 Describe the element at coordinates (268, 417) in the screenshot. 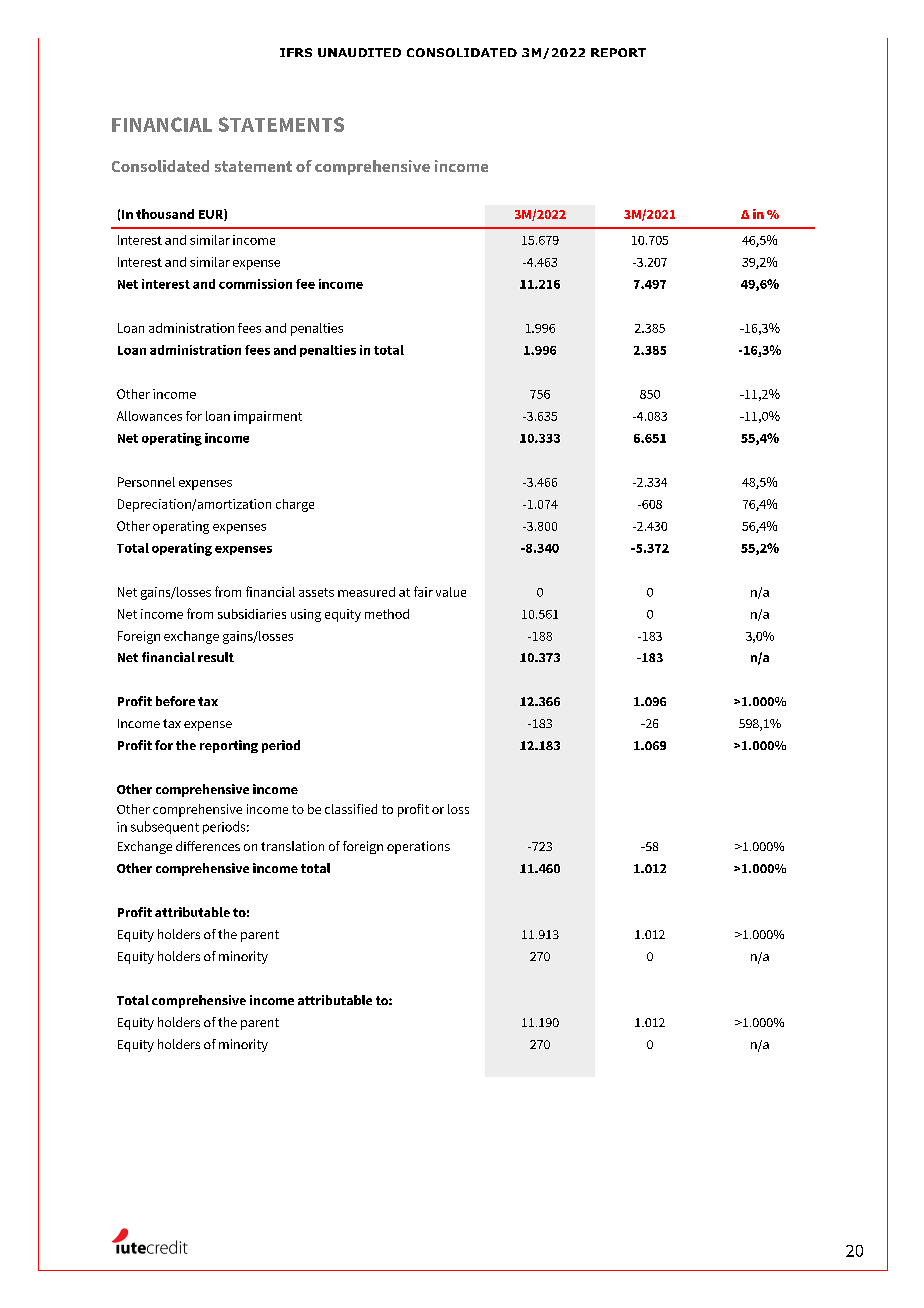

I see `impairment` at that location.
